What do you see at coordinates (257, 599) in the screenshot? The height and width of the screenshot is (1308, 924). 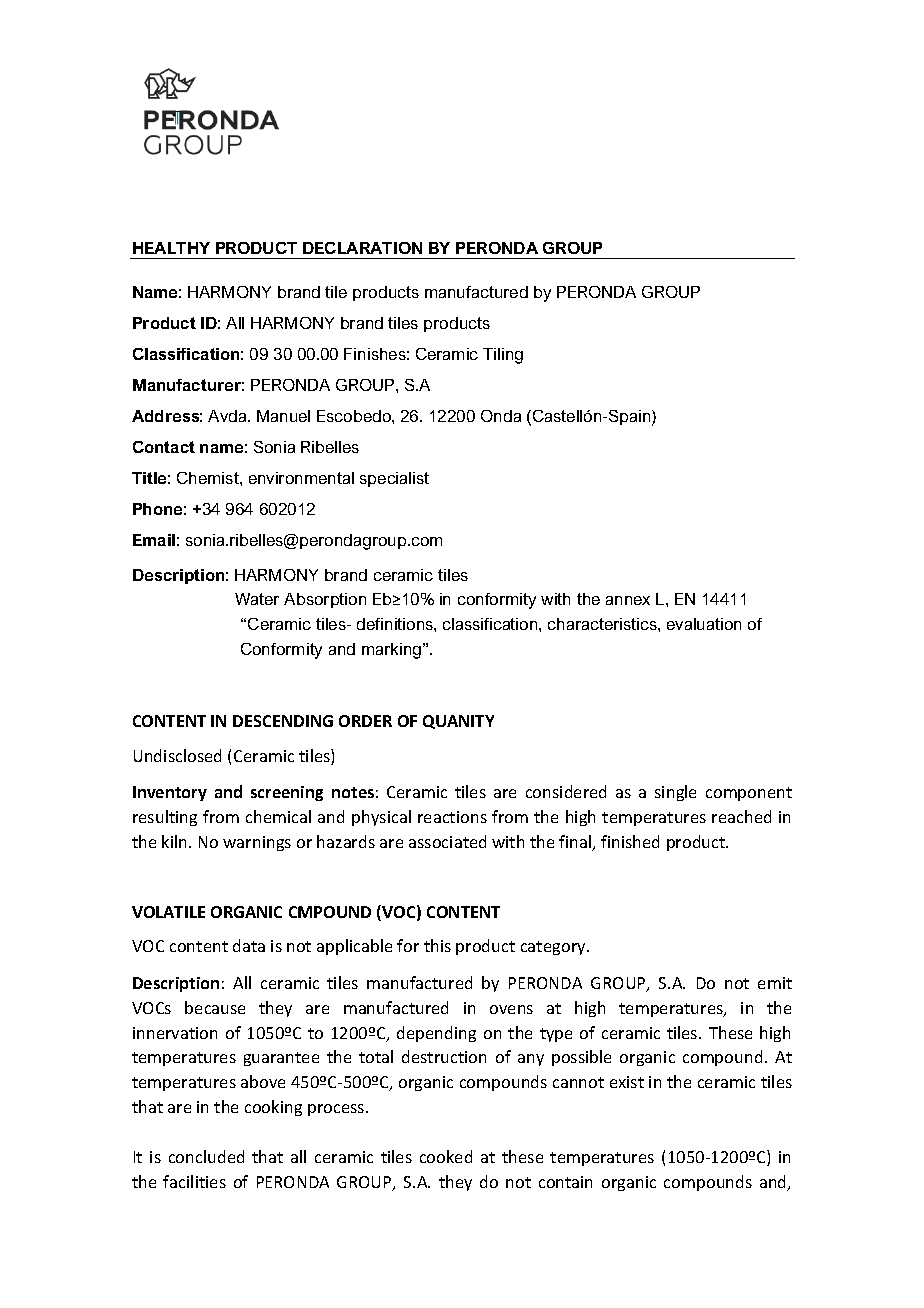 I see `Water` at bounding box center [257, 599].
